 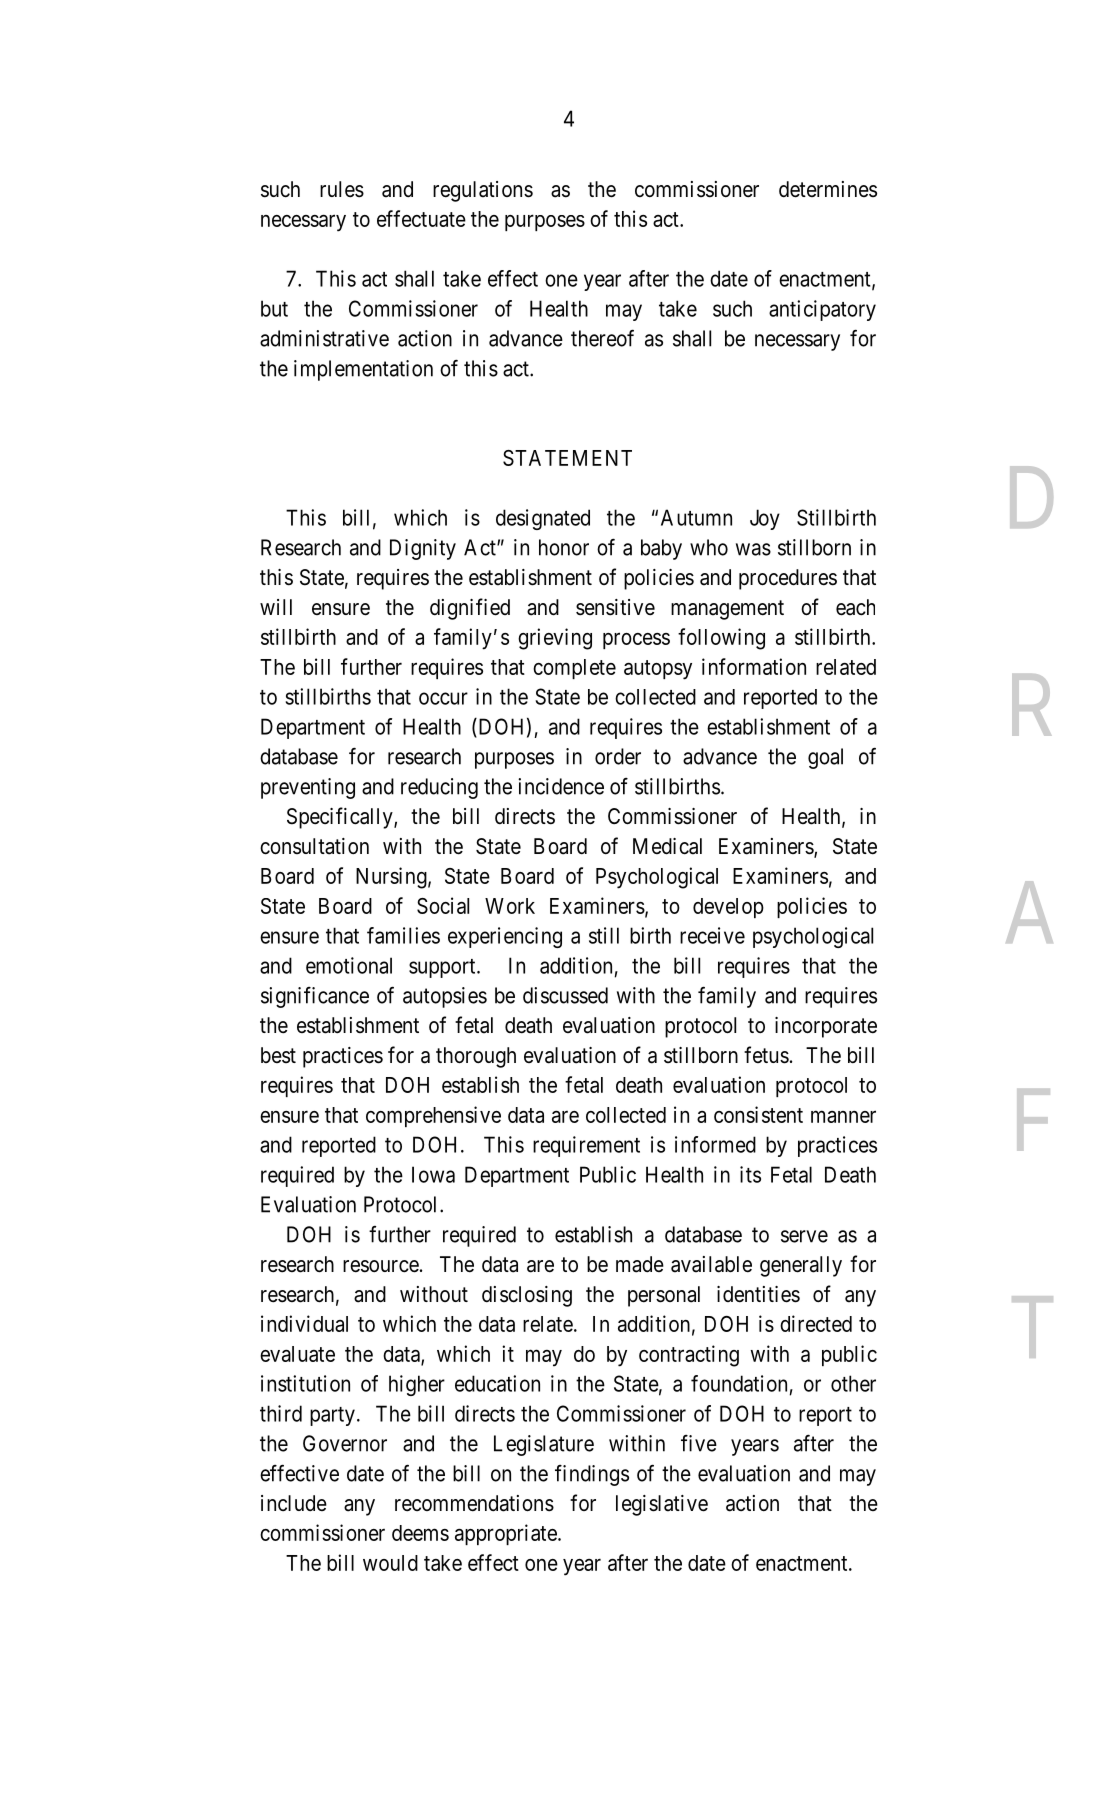 I want to click on consultation, so click(x=314, y=846).
